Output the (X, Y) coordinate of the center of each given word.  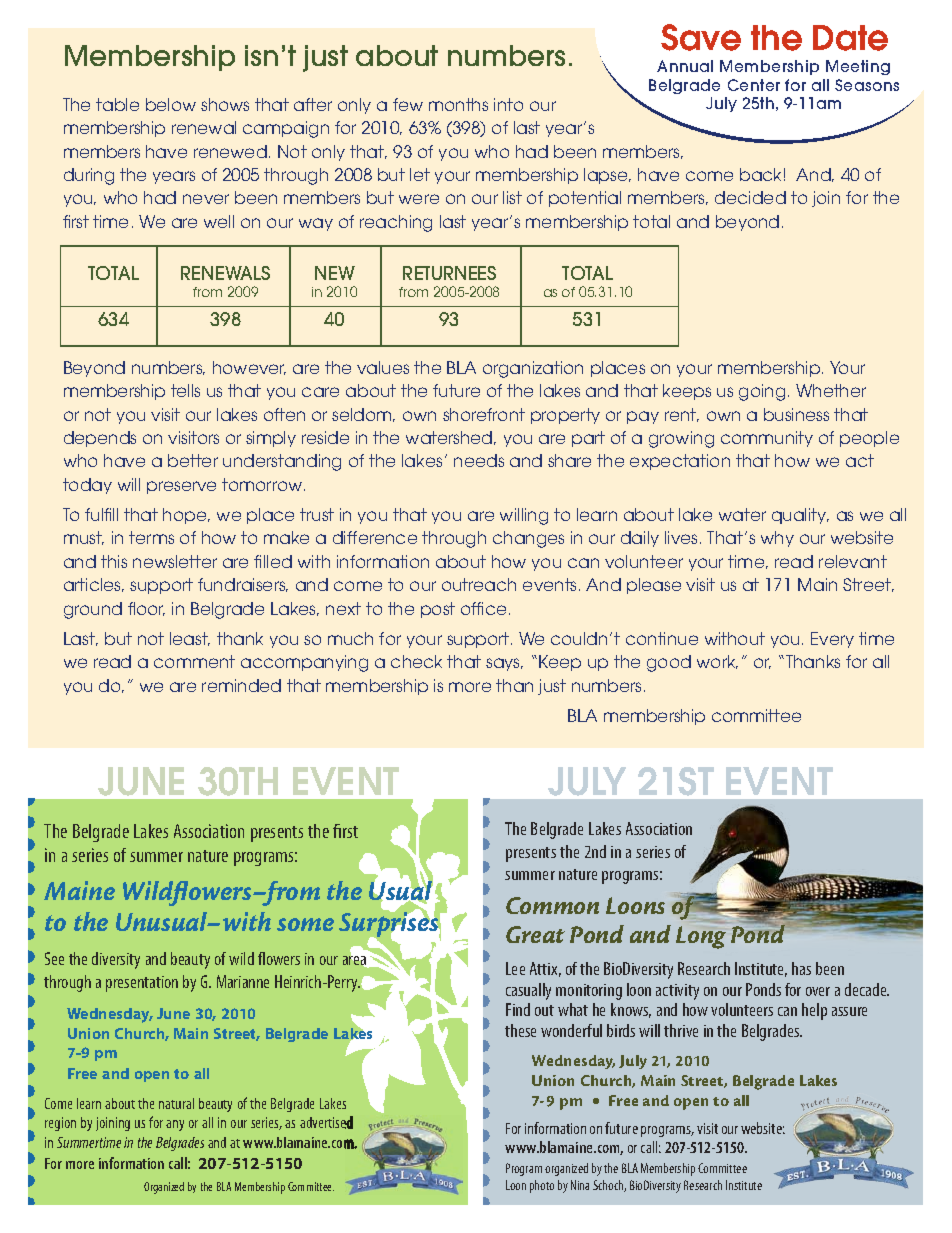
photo (542, 1186)
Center (754, 85)
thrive (681, 1030)
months (458, 104)
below (171, 104)
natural (176, 1103)
